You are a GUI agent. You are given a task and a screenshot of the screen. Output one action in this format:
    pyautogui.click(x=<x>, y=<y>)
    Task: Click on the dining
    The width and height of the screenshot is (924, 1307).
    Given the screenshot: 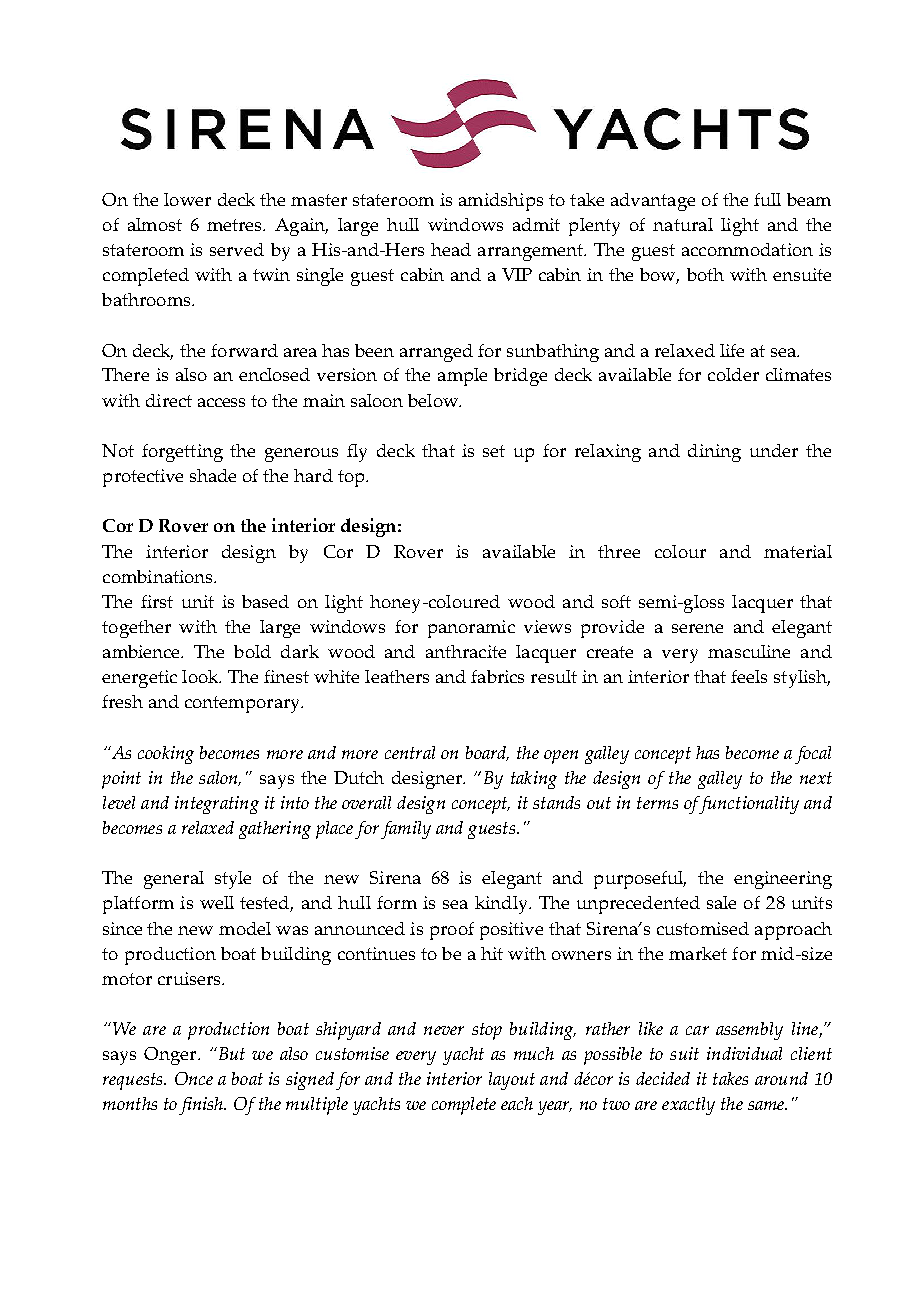 What is the action you would take?
    pyautogui.click(x=714, y=453)
